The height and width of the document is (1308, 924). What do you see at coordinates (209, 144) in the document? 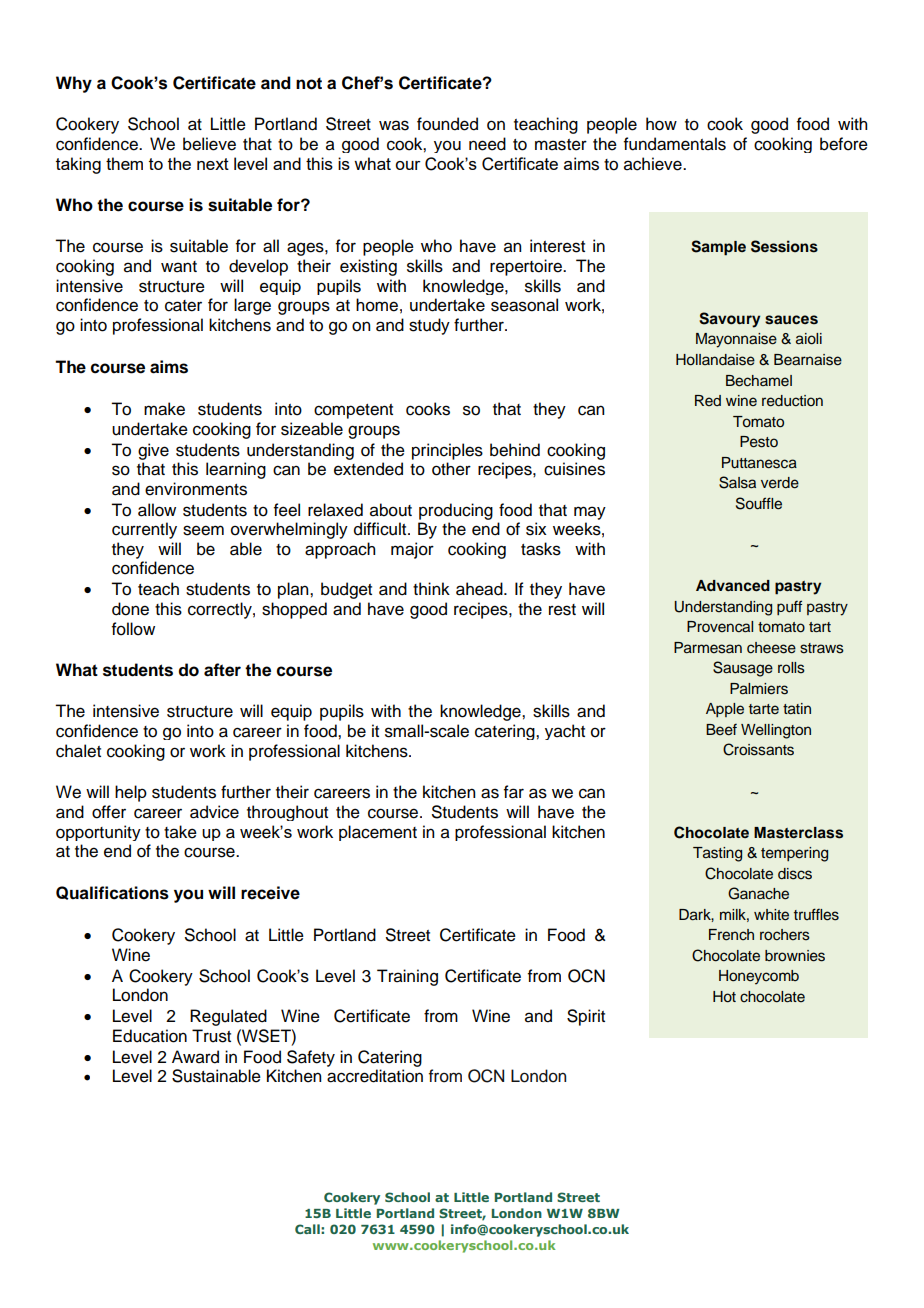
I see `believe` at bounding box center [209, 144].
